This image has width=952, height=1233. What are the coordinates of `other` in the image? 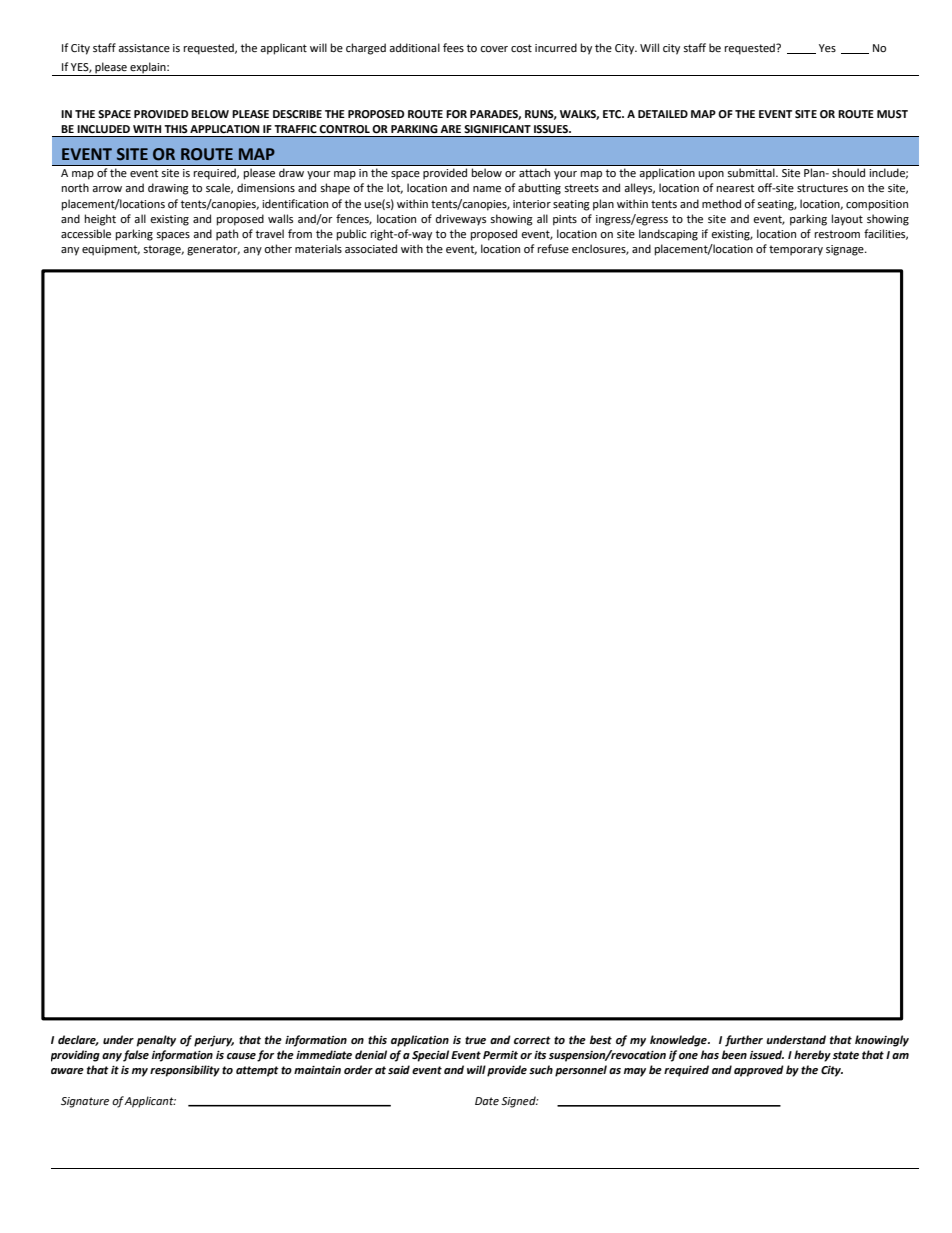 It's located at (278, 249).
